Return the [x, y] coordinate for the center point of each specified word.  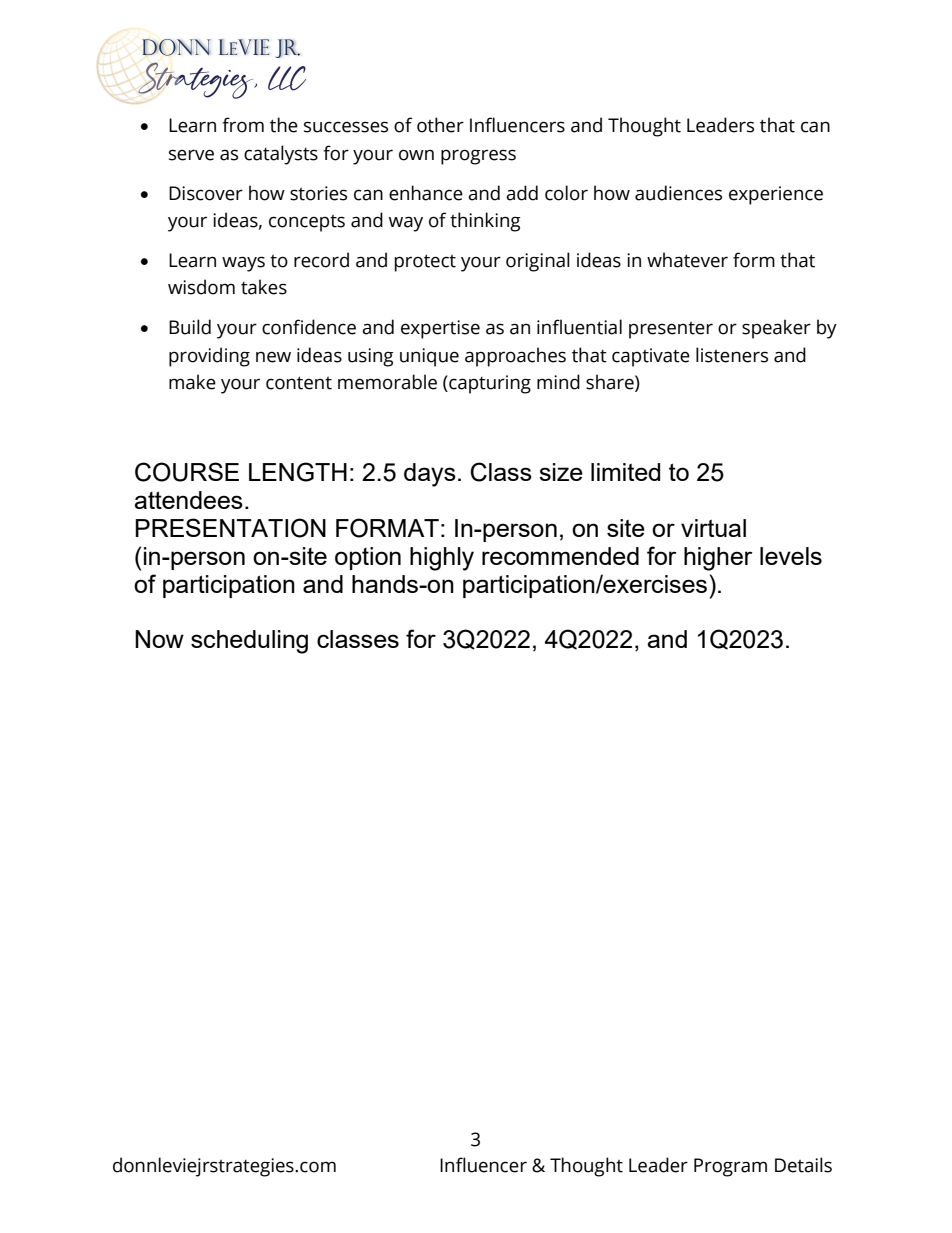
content [299, 383]
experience [776, 195]
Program [730, 1167]
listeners [732, 355]
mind [558, 382]
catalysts [281, 155]
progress [478, 157]
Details [803, 1165]
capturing [489, 384]
